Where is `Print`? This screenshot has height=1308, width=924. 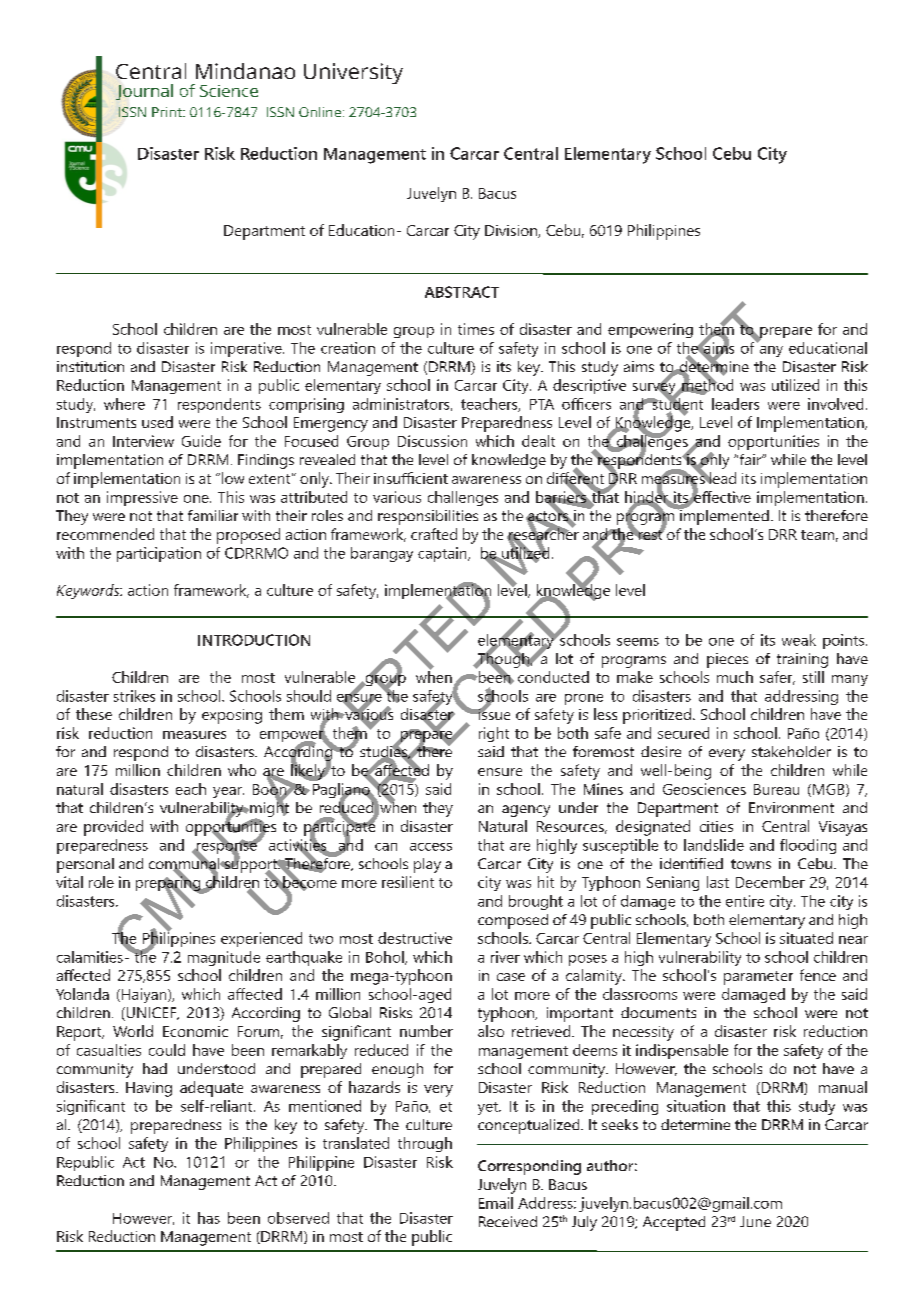 Print is located at coordinates (168, 112).
